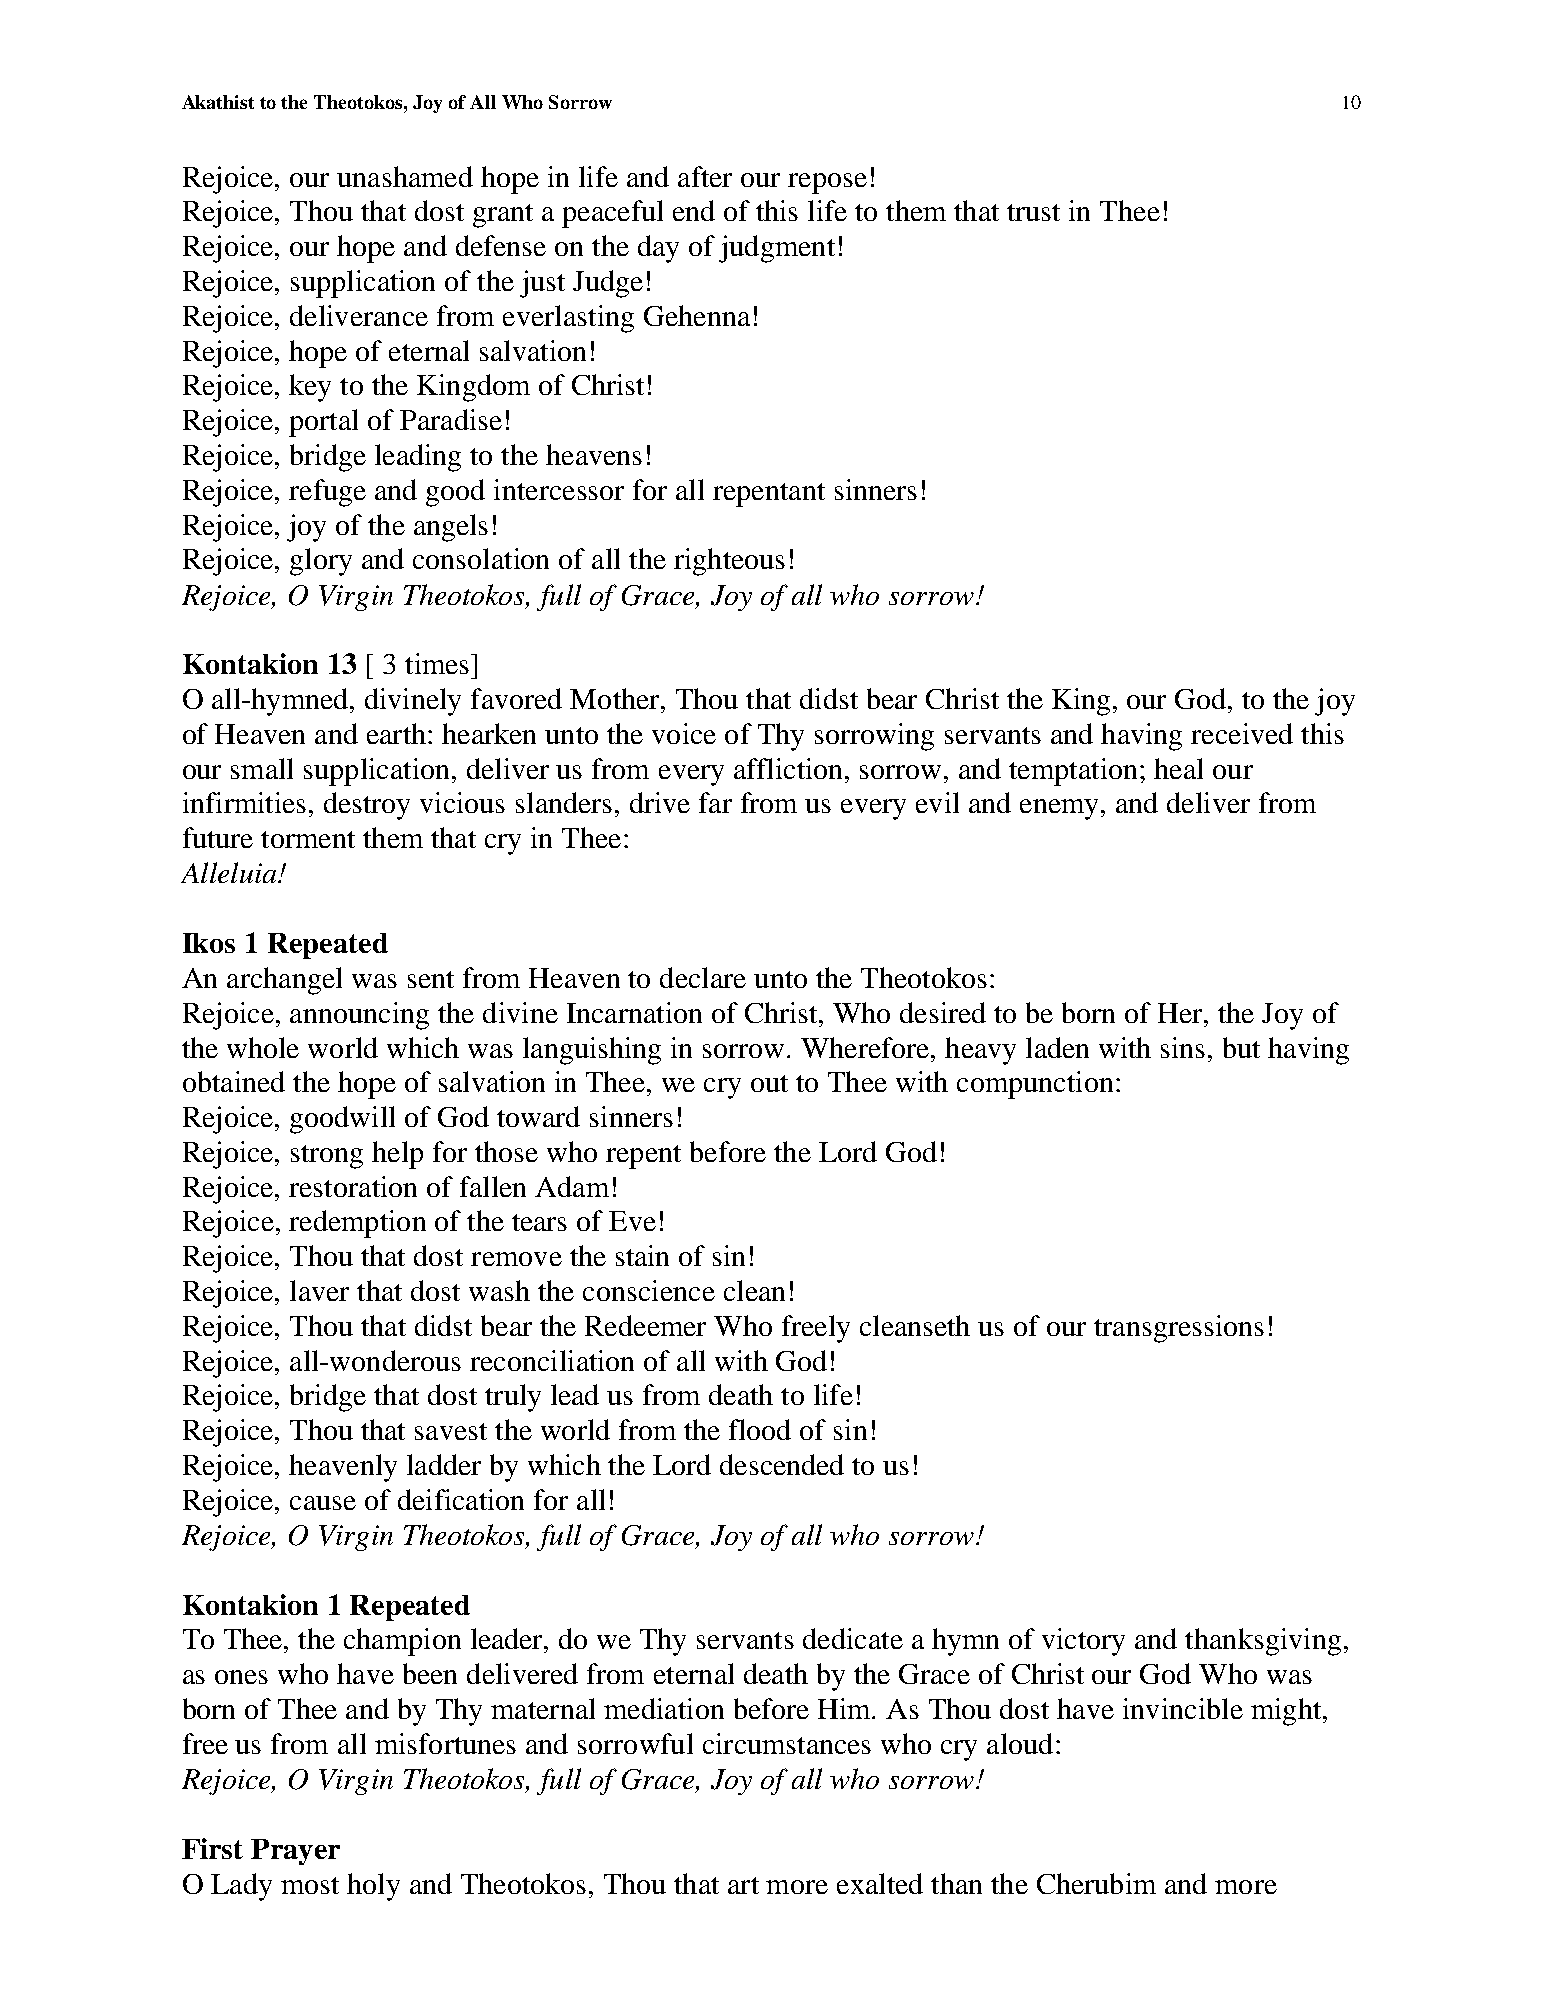 Image resolution: width=1543 pixels, height=1997 pixels. I want to click on trust, so click(1033, 212).
